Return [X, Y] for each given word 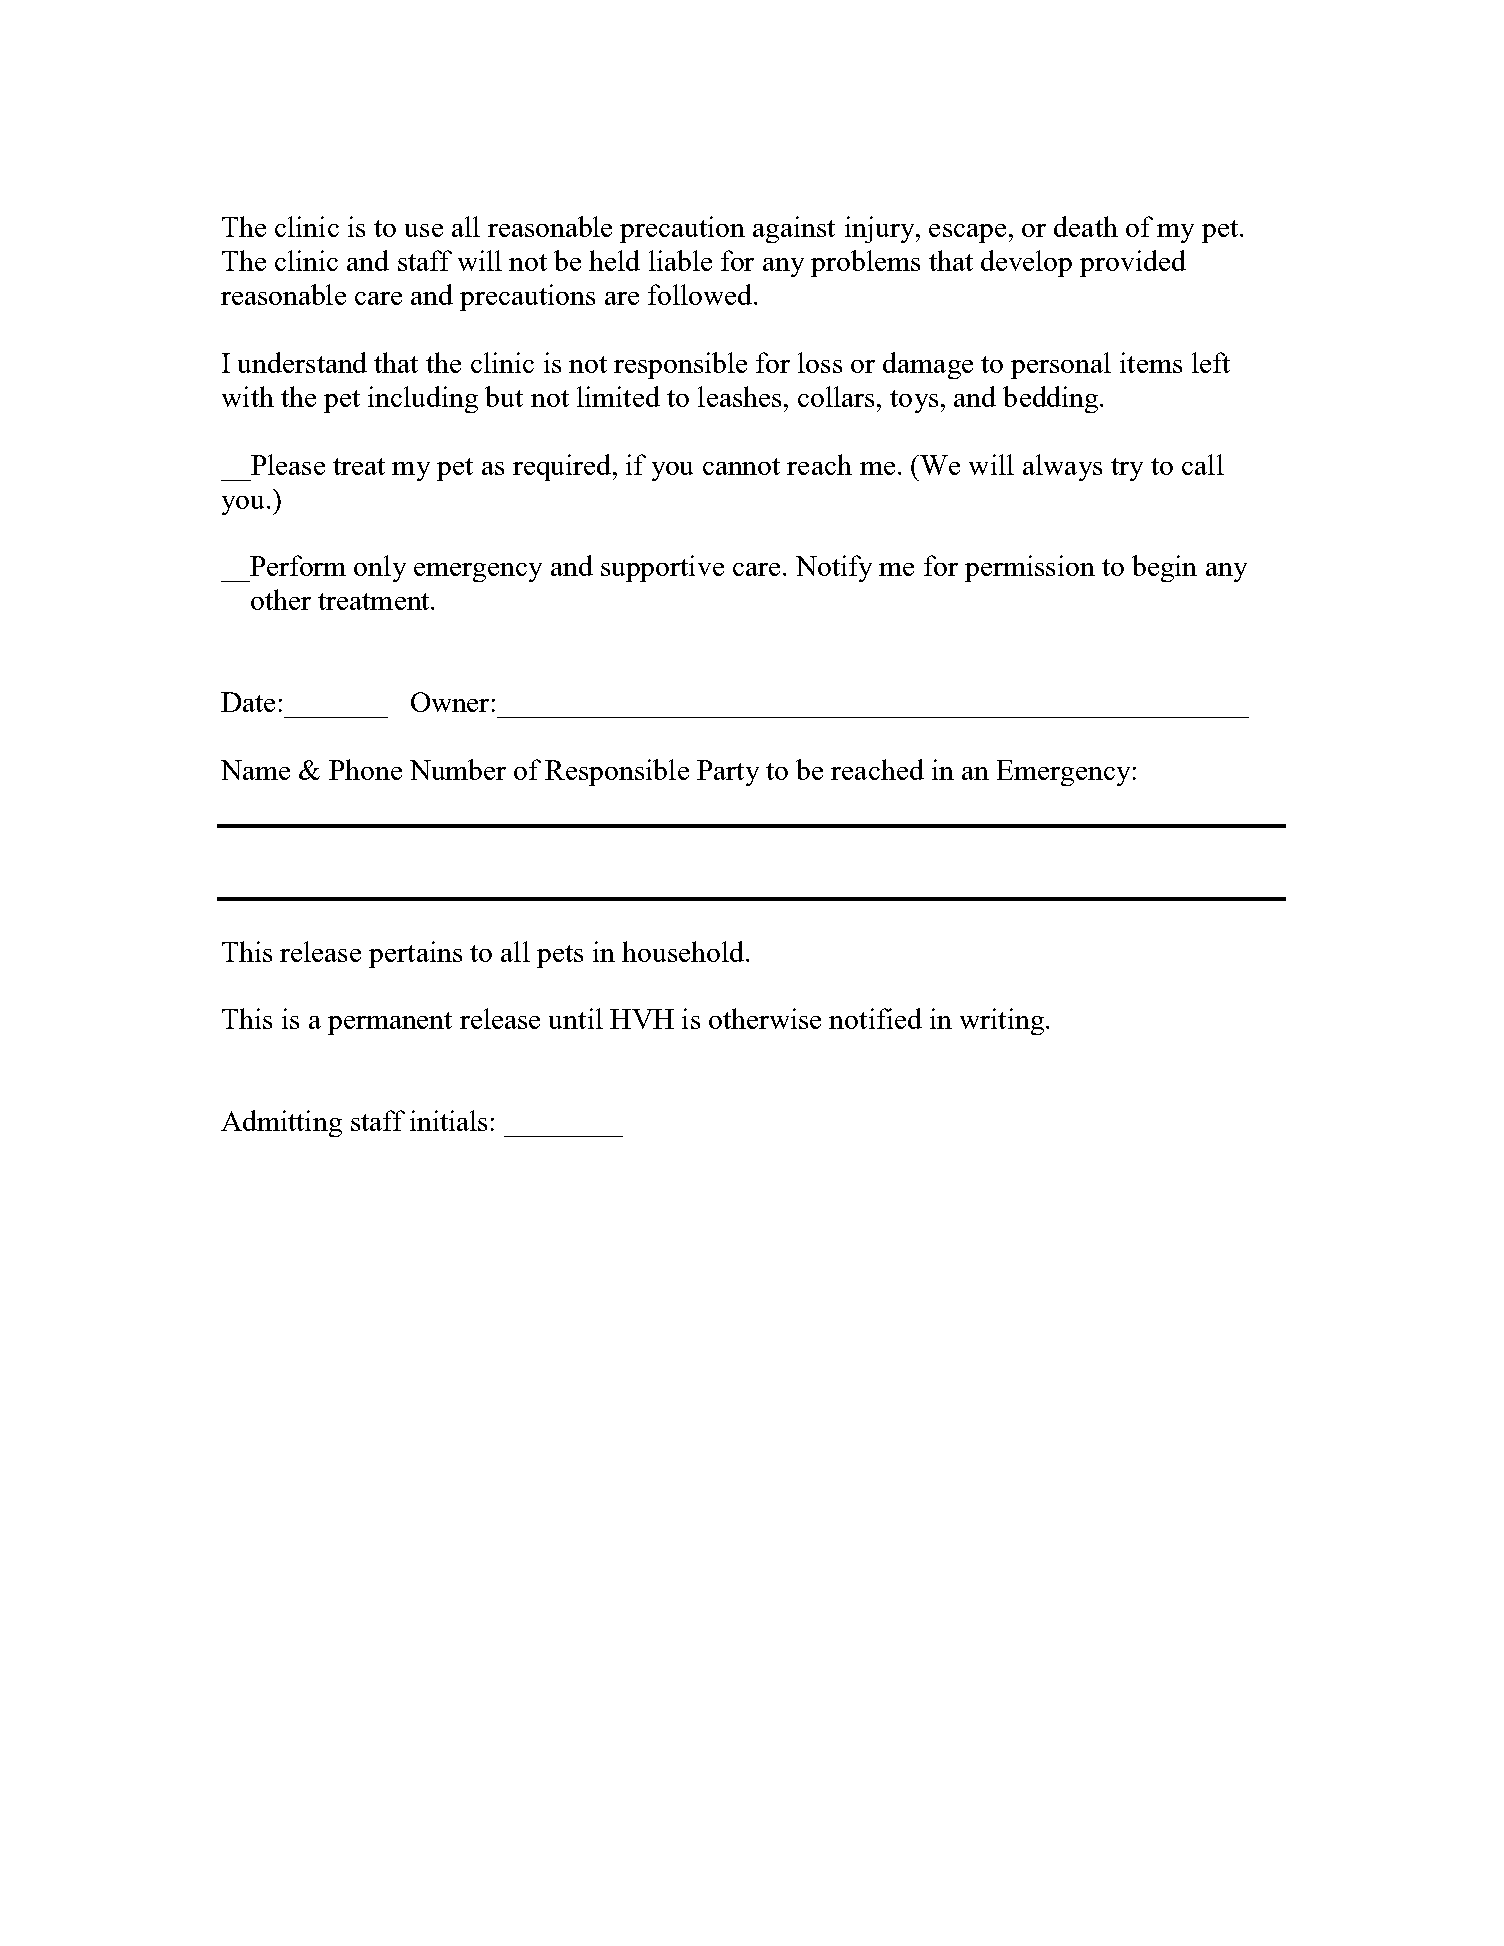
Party [728, 773]
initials [448, 1120]
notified [875, 1018]
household [683, 951]
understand [302, 362]
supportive [662, 568]
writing [1002, 1021]
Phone [365, 769]
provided [1133, 263]
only [380, 568]
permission [1030, 568]
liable [680, 260]
